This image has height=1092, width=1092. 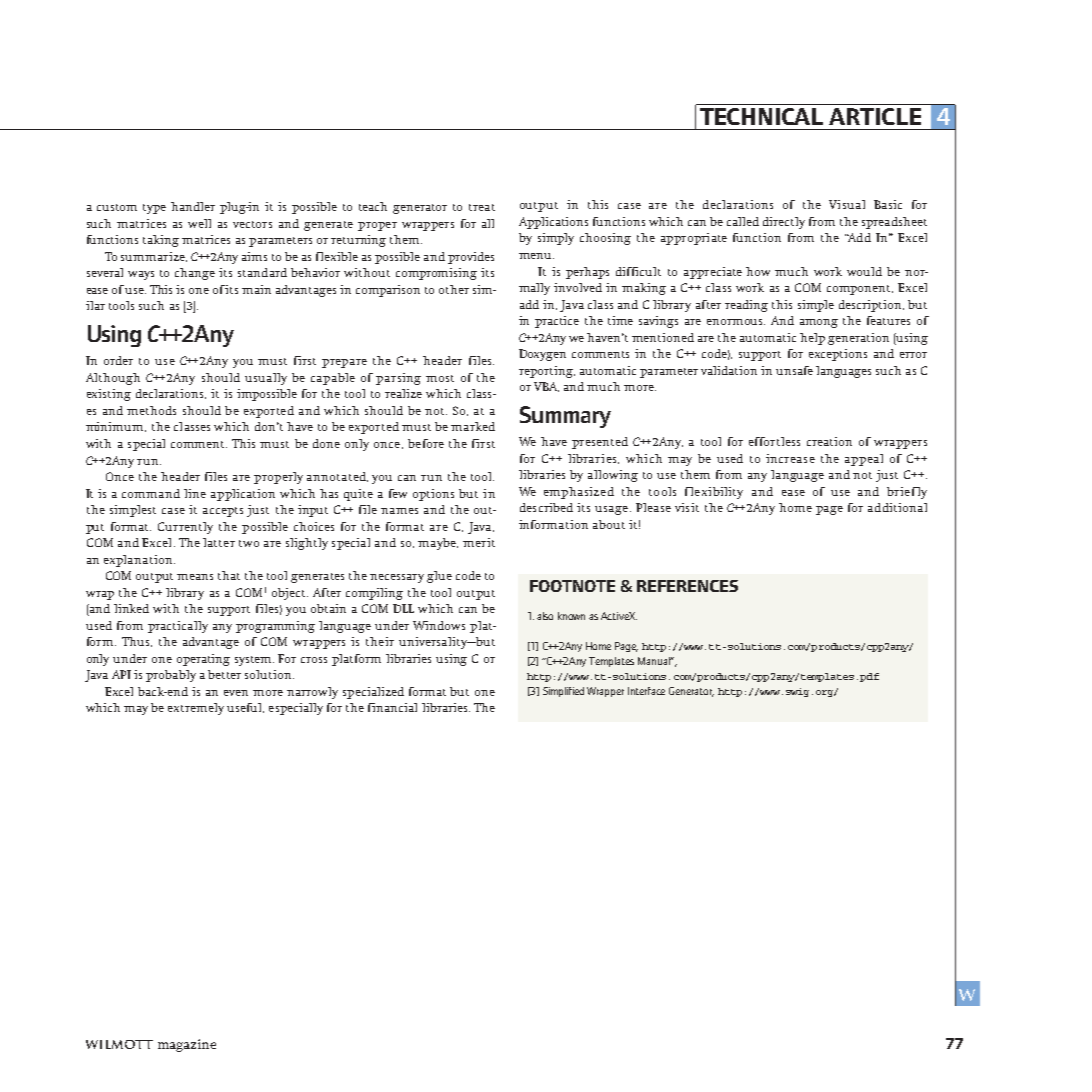 I want to click on financial, so click(x=392, y=707).
